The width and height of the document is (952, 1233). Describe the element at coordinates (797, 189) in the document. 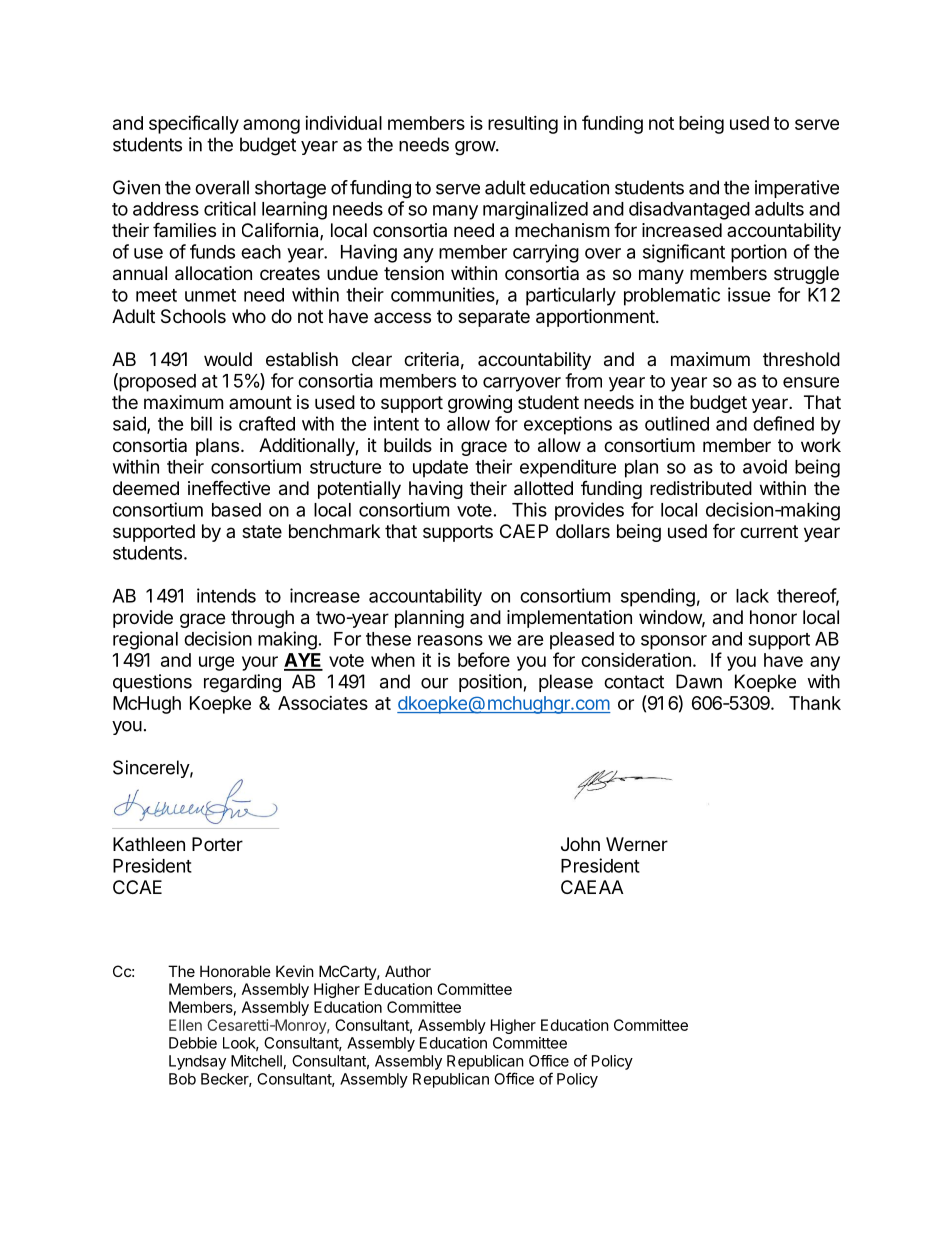

I see `imperative` at that location.
